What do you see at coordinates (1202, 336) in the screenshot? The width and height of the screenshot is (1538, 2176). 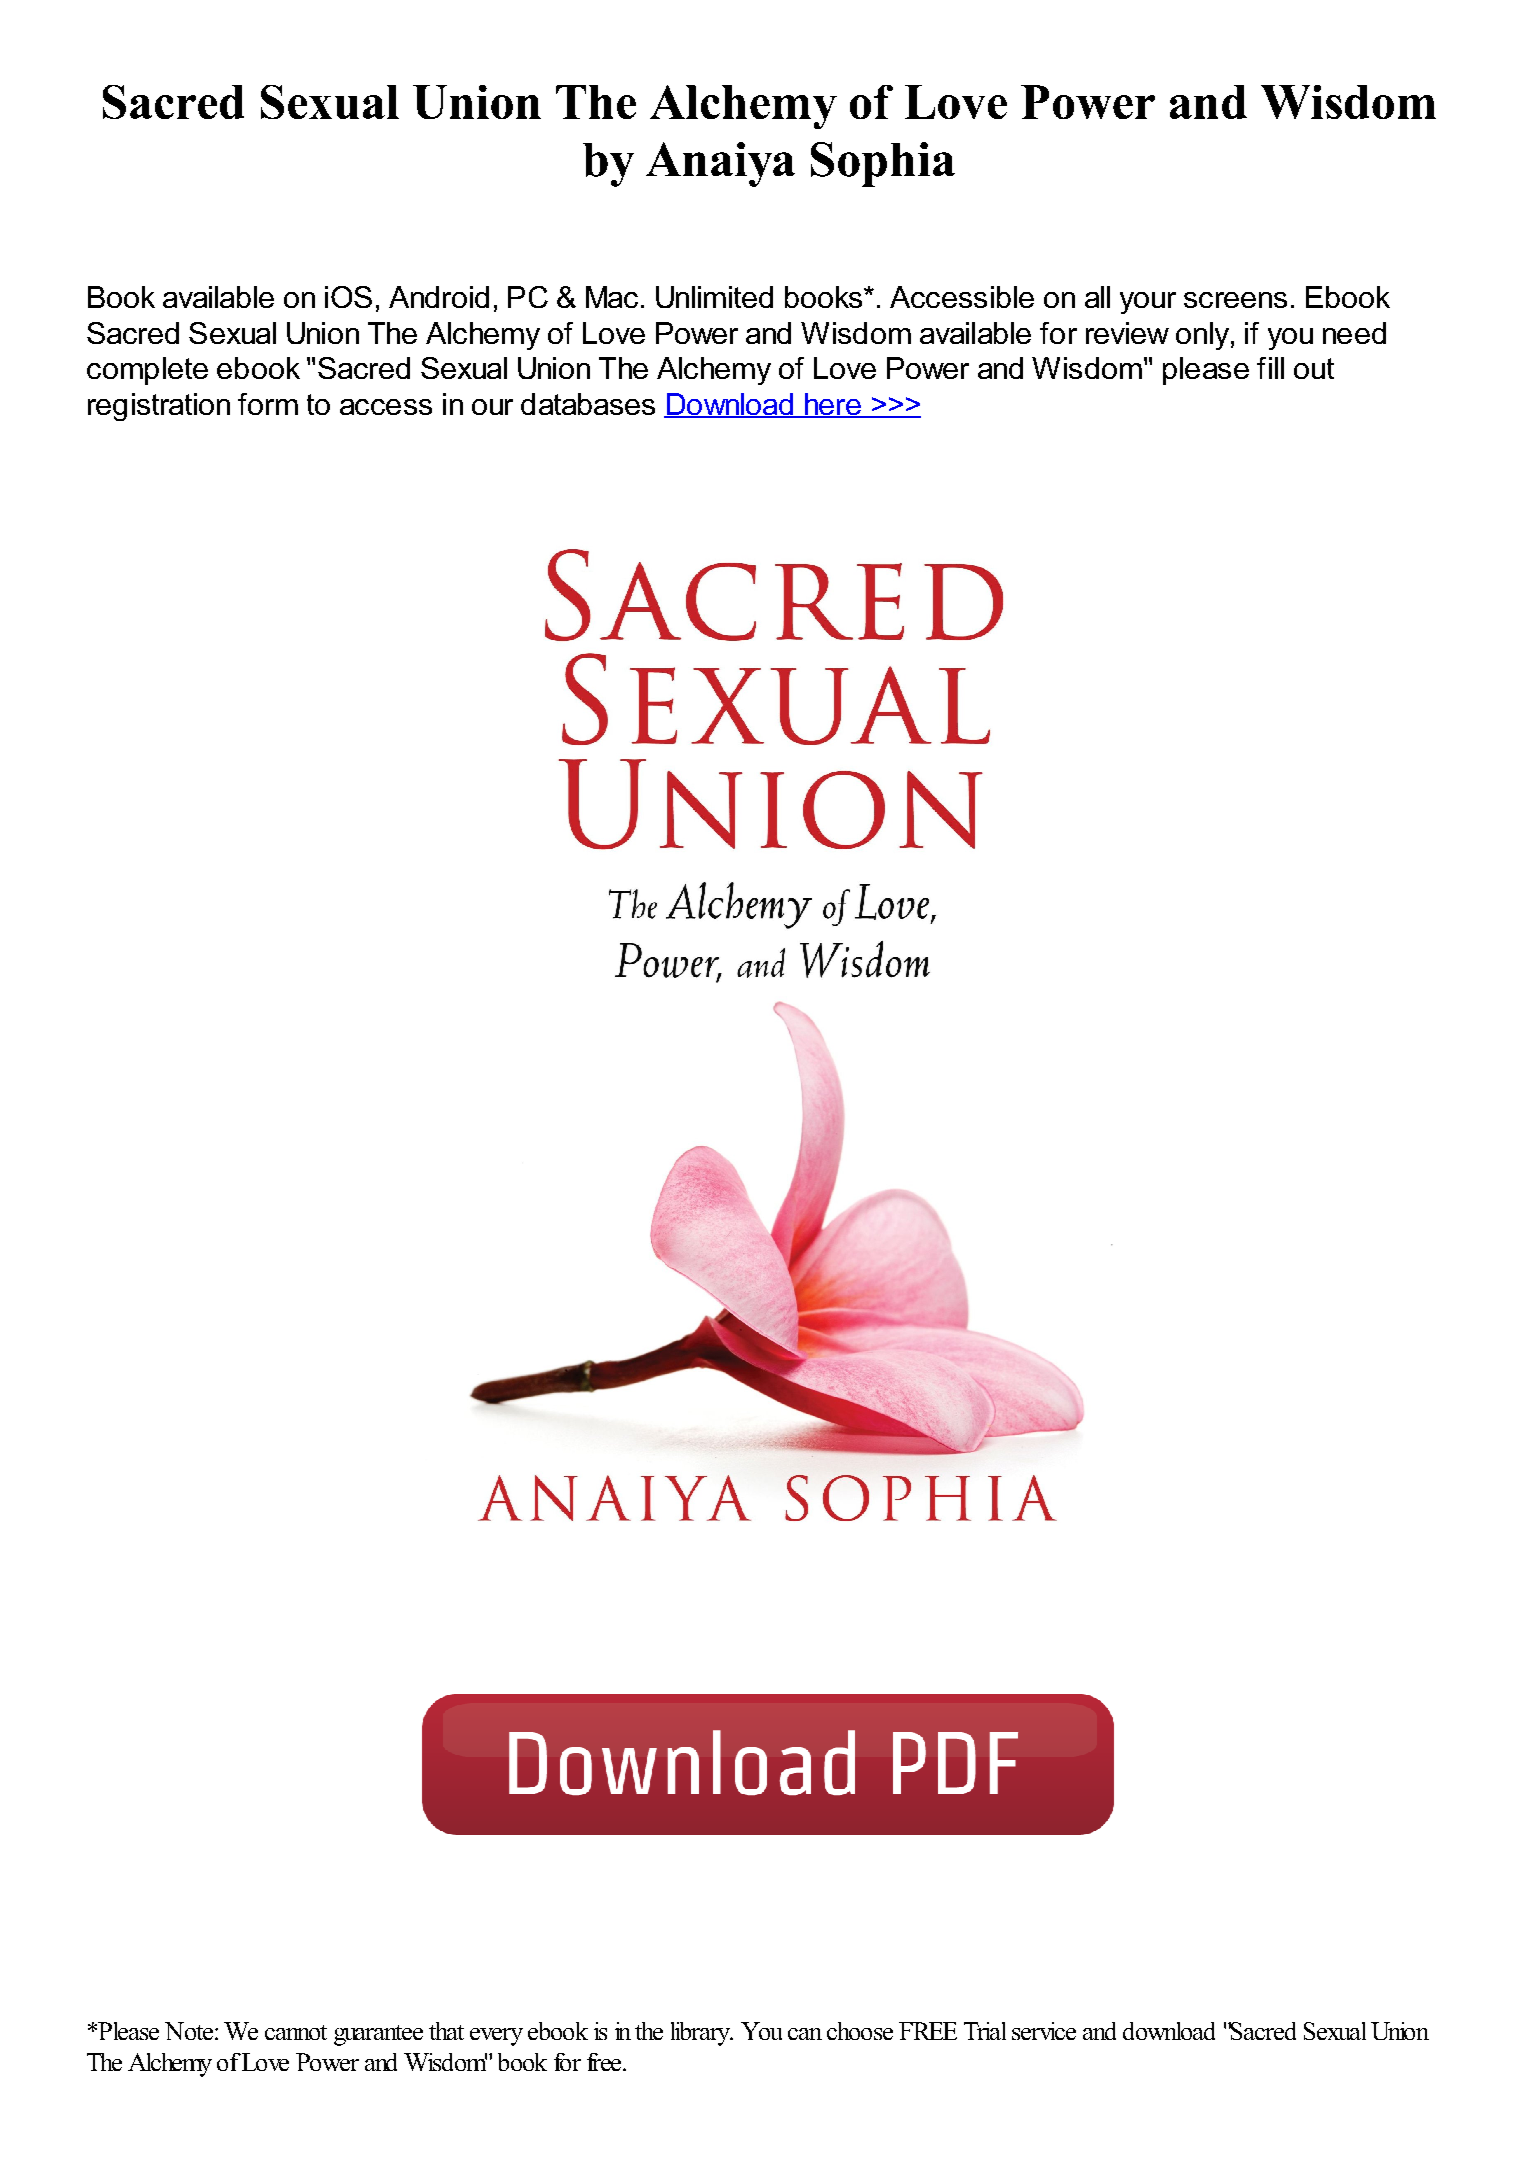 I see `only` at bounding box center [1202, 336].
